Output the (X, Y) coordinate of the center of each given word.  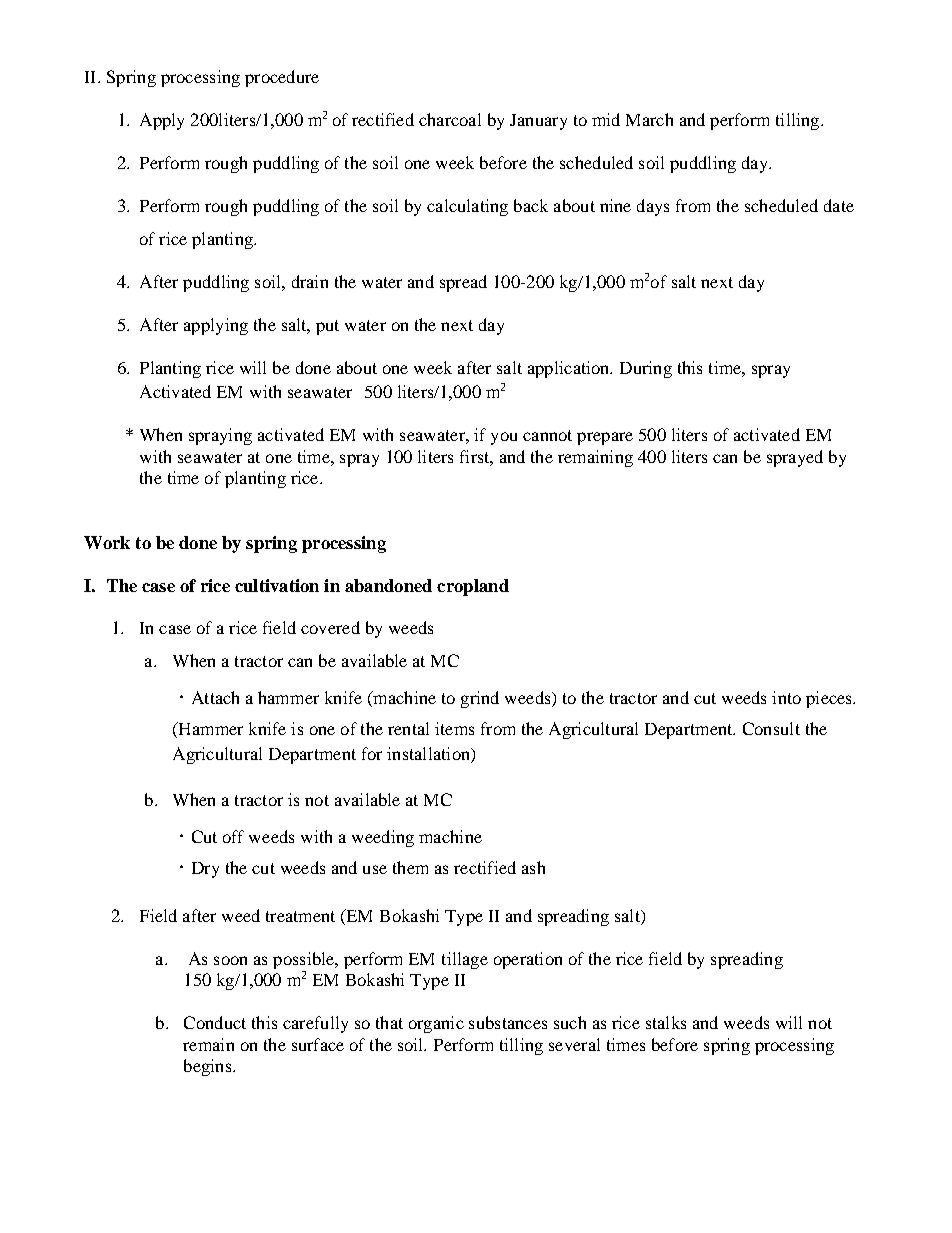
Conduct (215, 1022)
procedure (282, 78)
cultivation (277, 585)
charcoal (450, 119)
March (649, 119)
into (786, 697)
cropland (473, 587)
